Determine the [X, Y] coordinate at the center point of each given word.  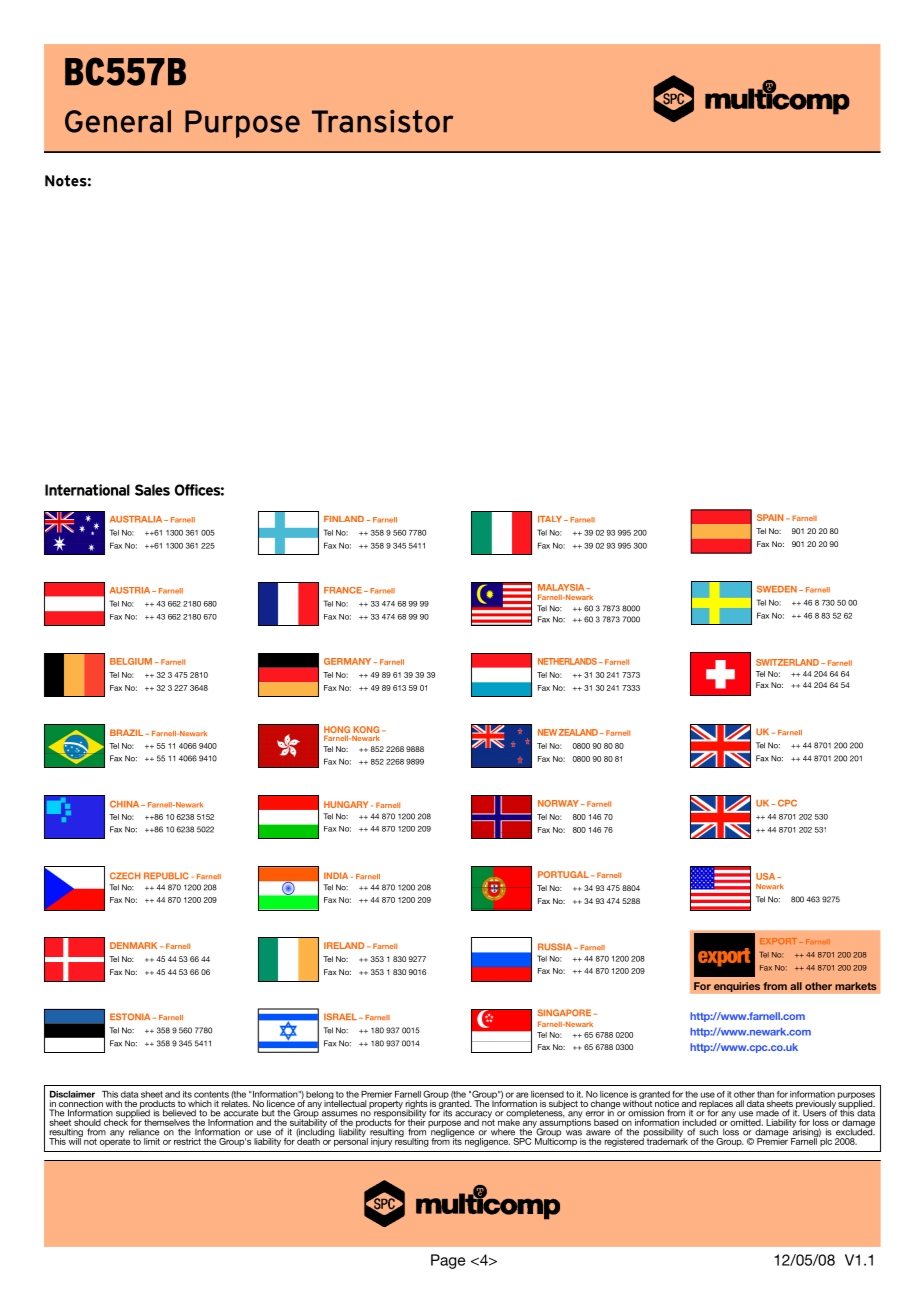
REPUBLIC [166, 876]
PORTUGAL [563, 874]
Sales [152, 490]
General [118, 121]
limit [152, 1141]
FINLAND [344, 519]
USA [767, 876]
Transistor [382, 121]
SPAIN [770, 517]
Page [448, 1261]
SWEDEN [777, 589]
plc [825, 1141]
